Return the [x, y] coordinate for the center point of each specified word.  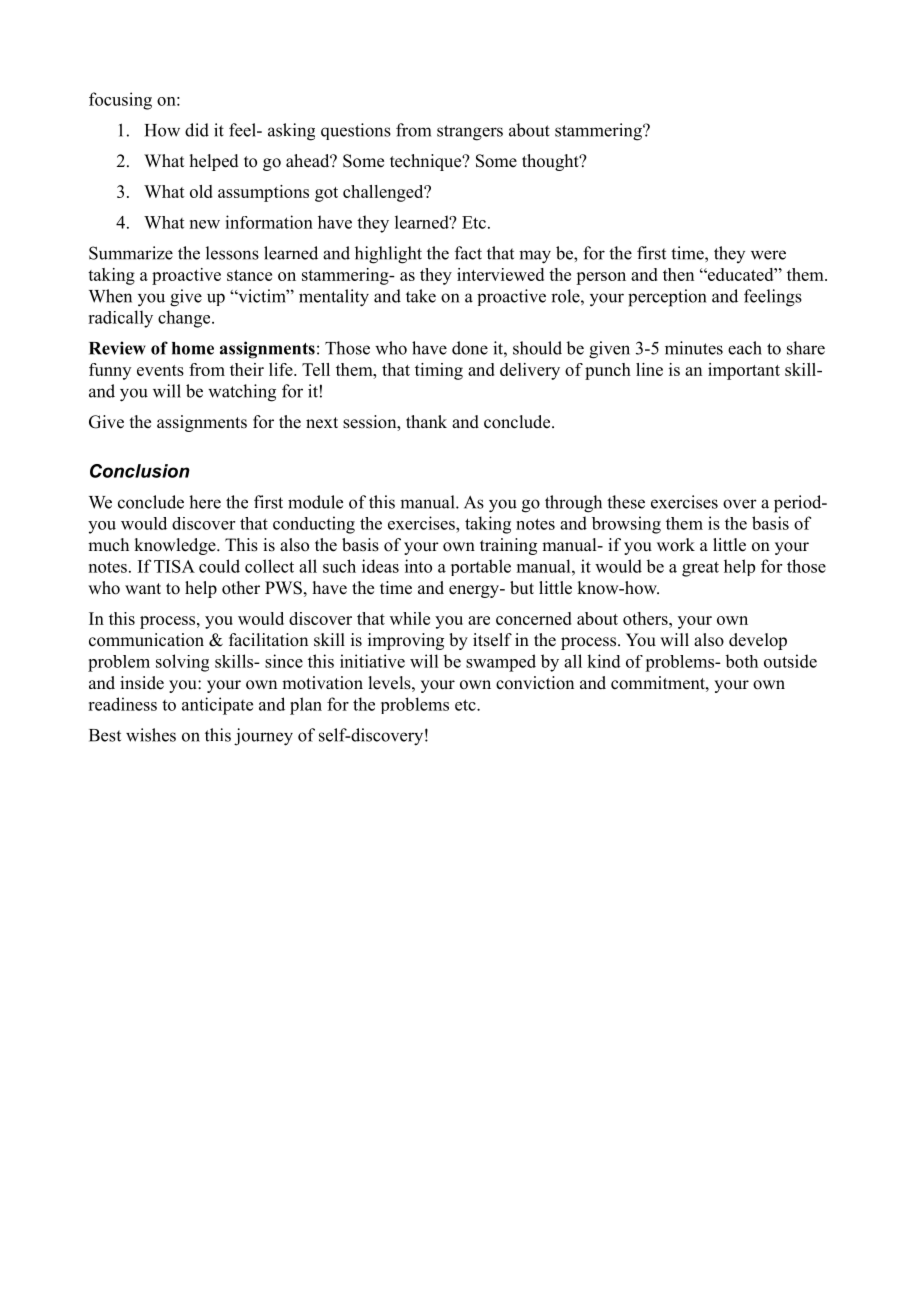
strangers [470, 133]
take [421, 296]
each [745, 348]
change [185, 319]
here [205, 502]
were [768, 255]
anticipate [217, 706]
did [197, 130]
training [508, 546]
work [676, 545]
